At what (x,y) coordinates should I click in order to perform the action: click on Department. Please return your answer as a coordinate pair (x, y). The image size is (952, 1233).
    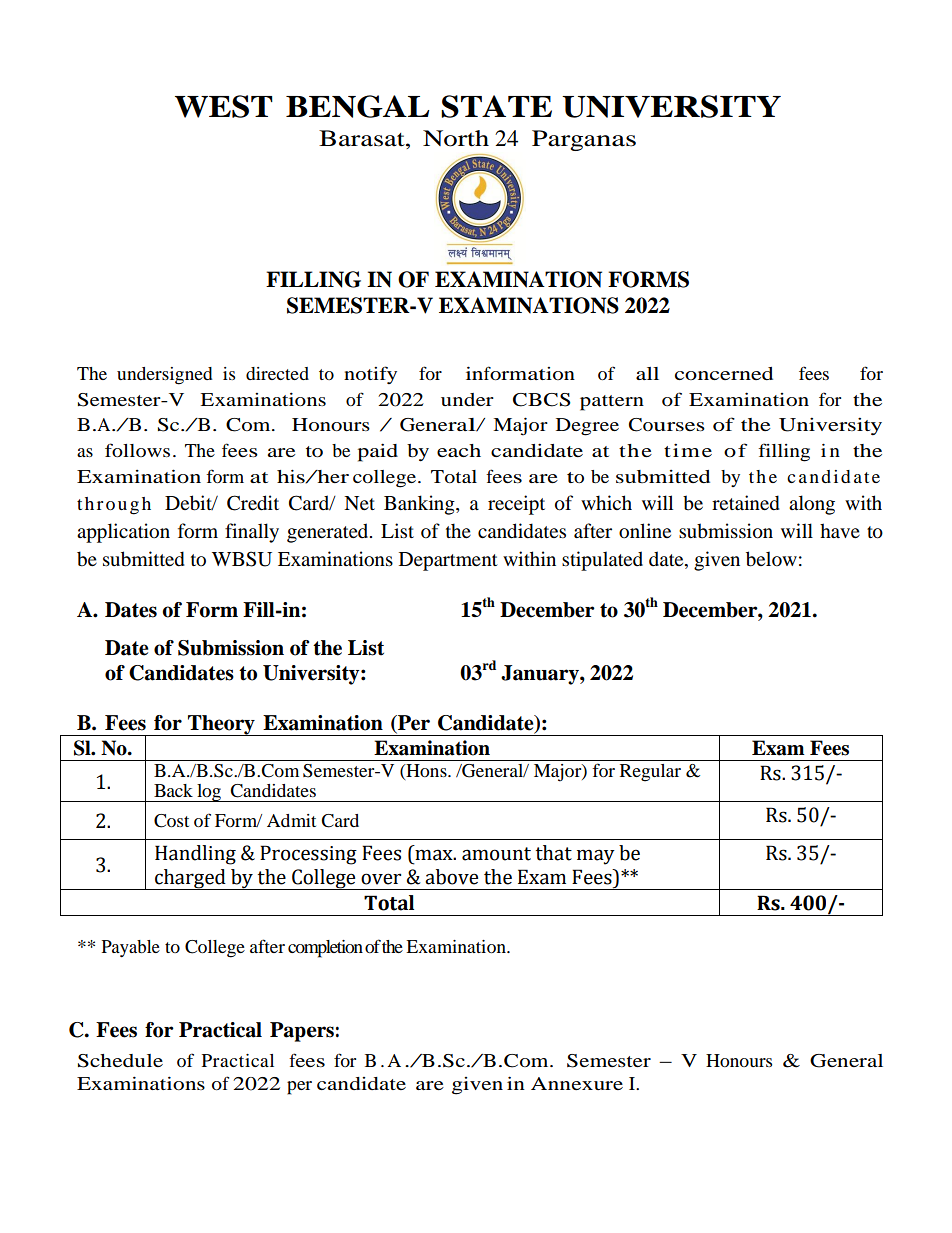
    Looking at the image, I should click on (448, 561).
